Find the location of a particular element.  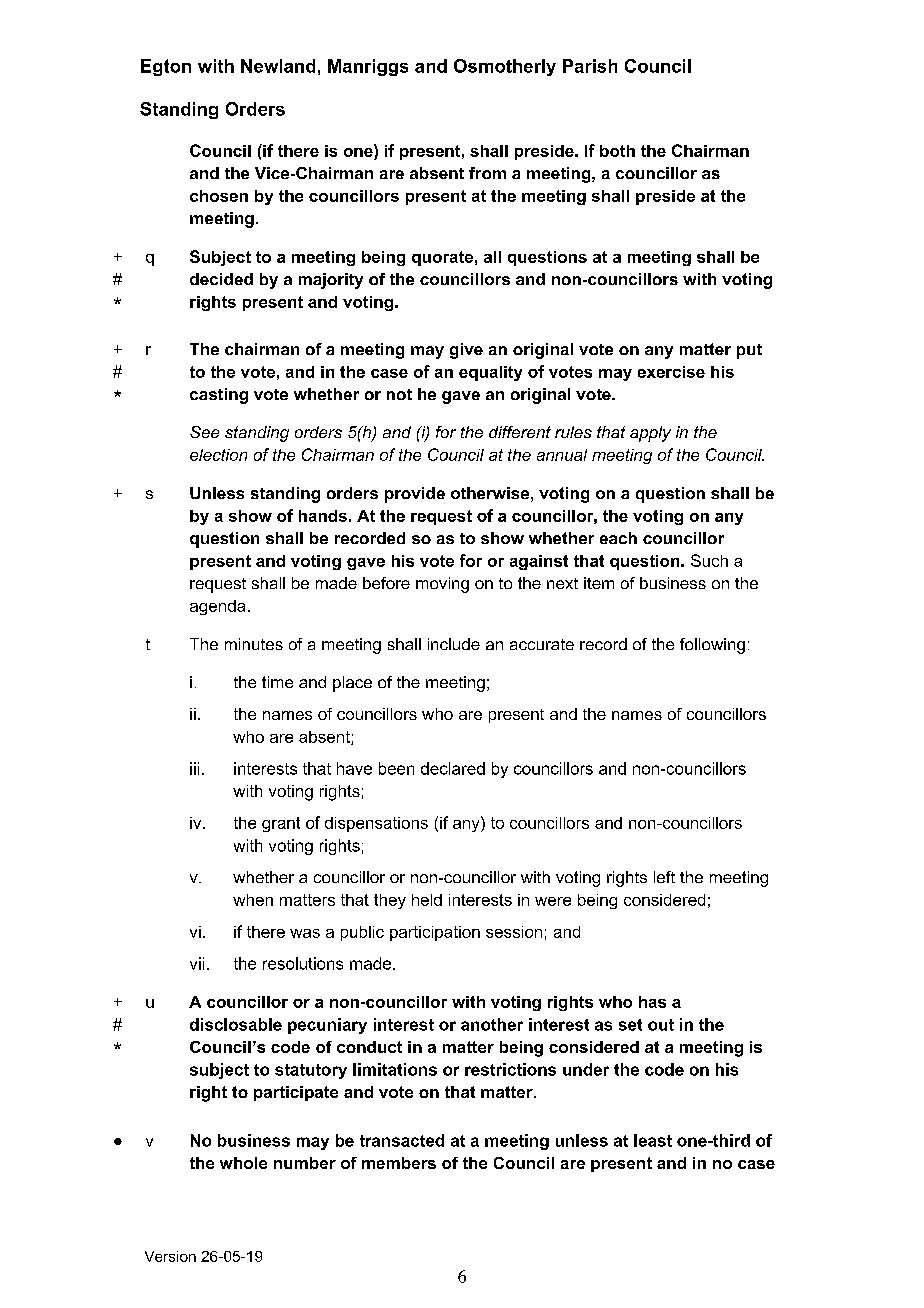

participation is located at coordinates (435, 933).
